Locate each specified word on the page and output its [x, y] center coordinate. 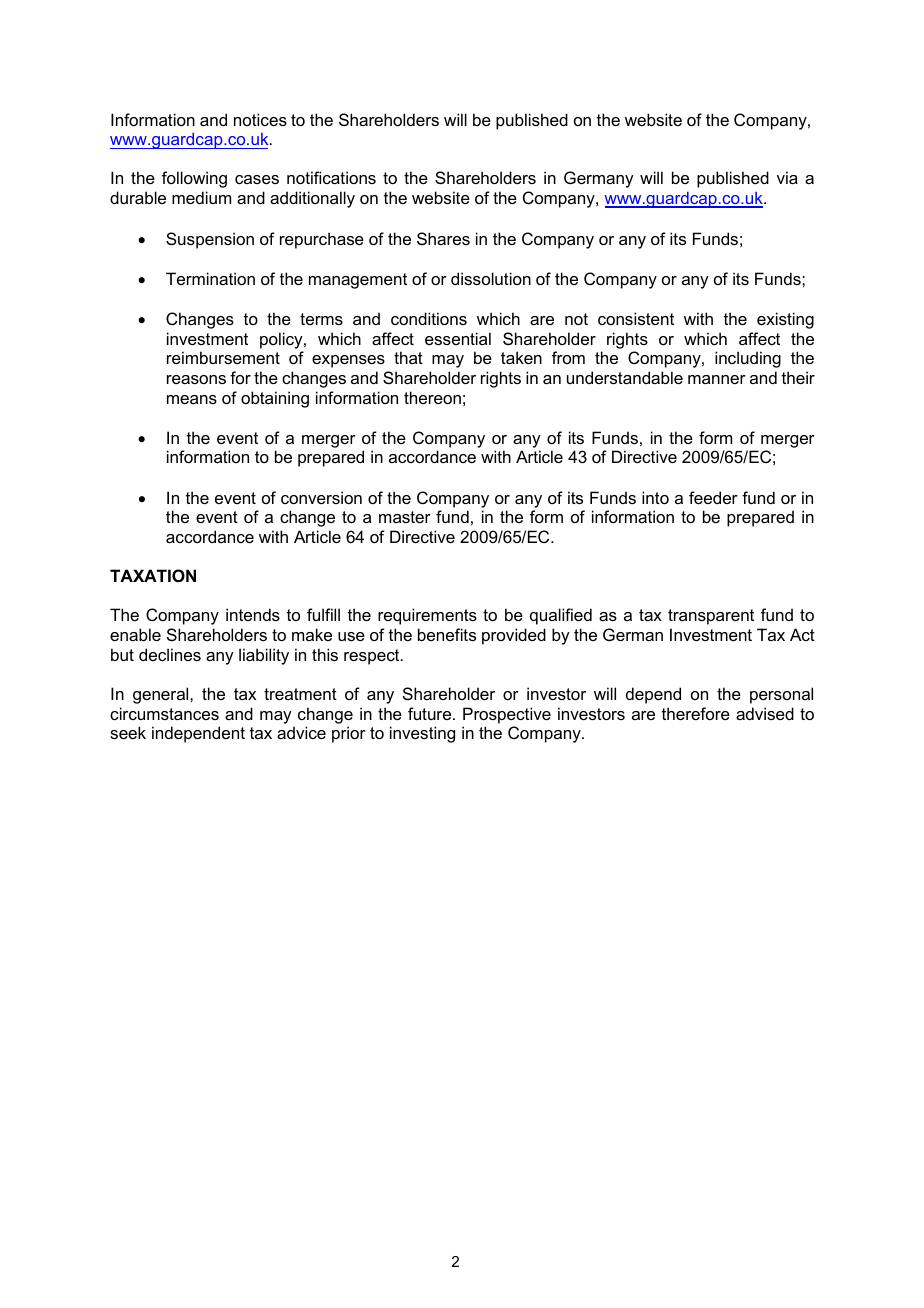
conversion [321, 497]
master [405, 517]
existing [785, 320]
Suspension [210, 240]
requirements [427, 616]
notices [260, 119]
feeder [713, 497]
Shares [443, 238]
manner [717, 379]
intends [253, 614]
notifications [331, 177]
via [787, 177]
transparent [711, 617]
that [408, 357]
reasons [196, 379]
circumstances [164, 713]
